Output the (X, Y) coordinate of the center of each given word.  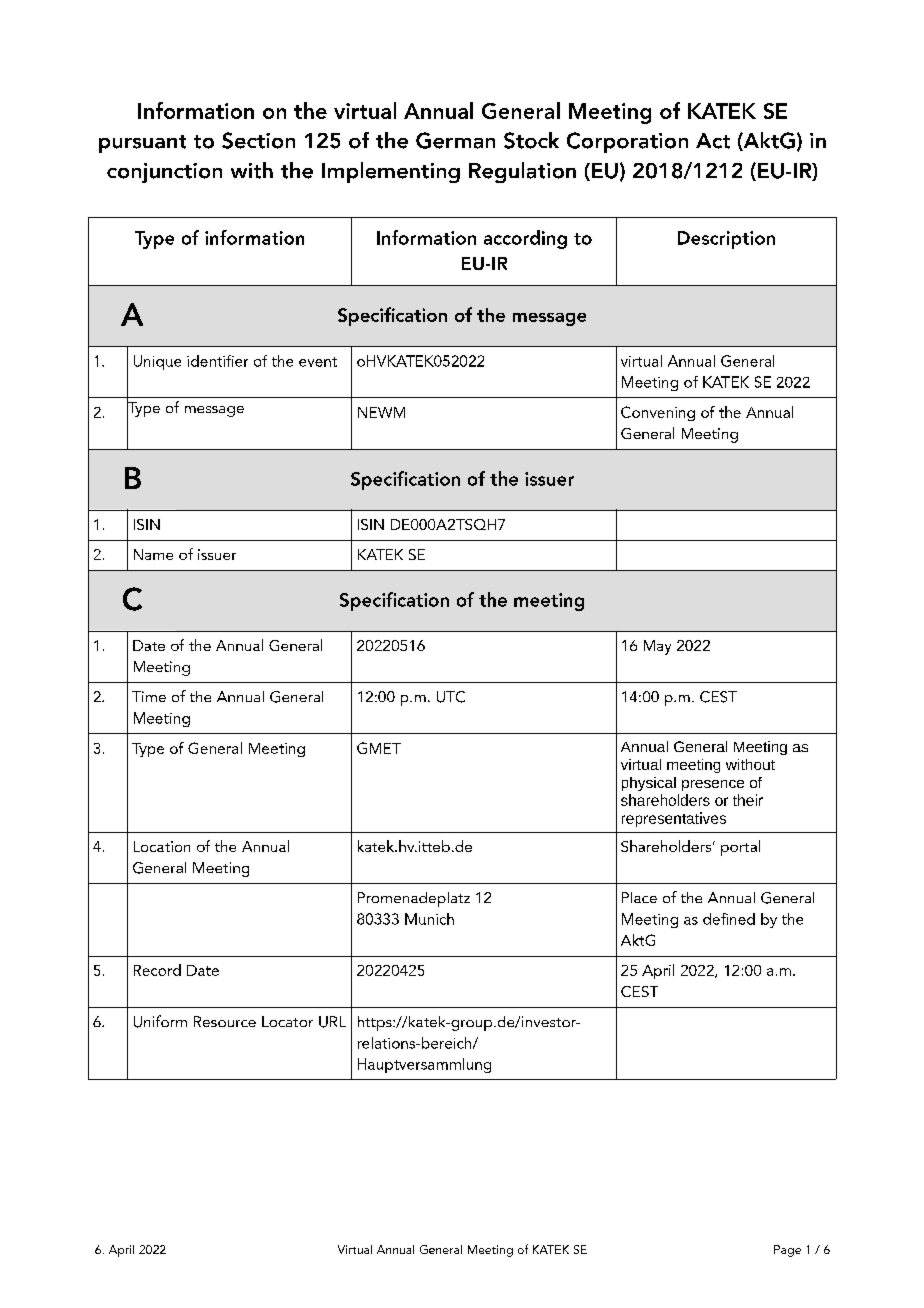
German (455, 140)
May (657, 647)
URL (332, 1022)
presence (713, 785)
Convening (658, 413)
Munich (429, 919)
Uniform (160, 1021)
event (318, 362)
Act (713, 141)
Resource (225, 1021)
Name (153, 554)
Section (258, 140)
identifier (217, 361)
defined (729, 919)
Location (162, 846)
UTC (451, 697)
